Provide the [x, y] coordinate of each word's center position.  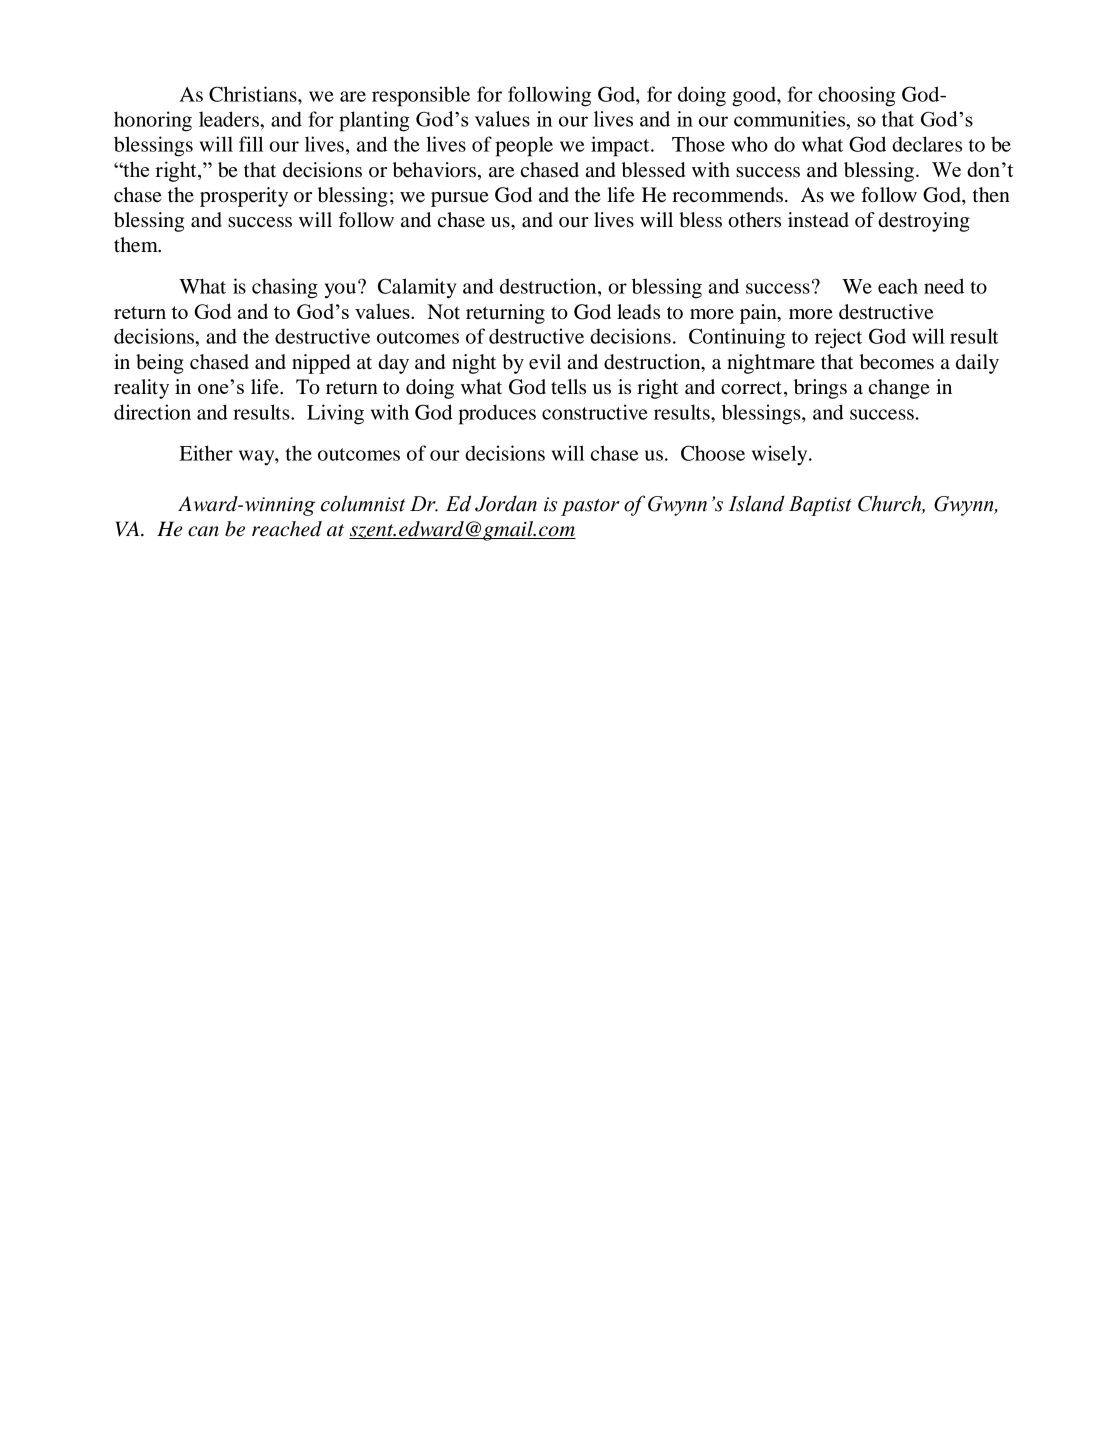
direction [152, 412]
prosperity [244, 197]
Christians [254, 94]
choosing [857, 96]
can [203, 531]
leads [638, 312]
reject [838, 338]
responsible [421, 96]
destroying [924, 222]
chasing [285, 288]
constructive [595, 412]
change [899, 389]
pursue [460, 199]
